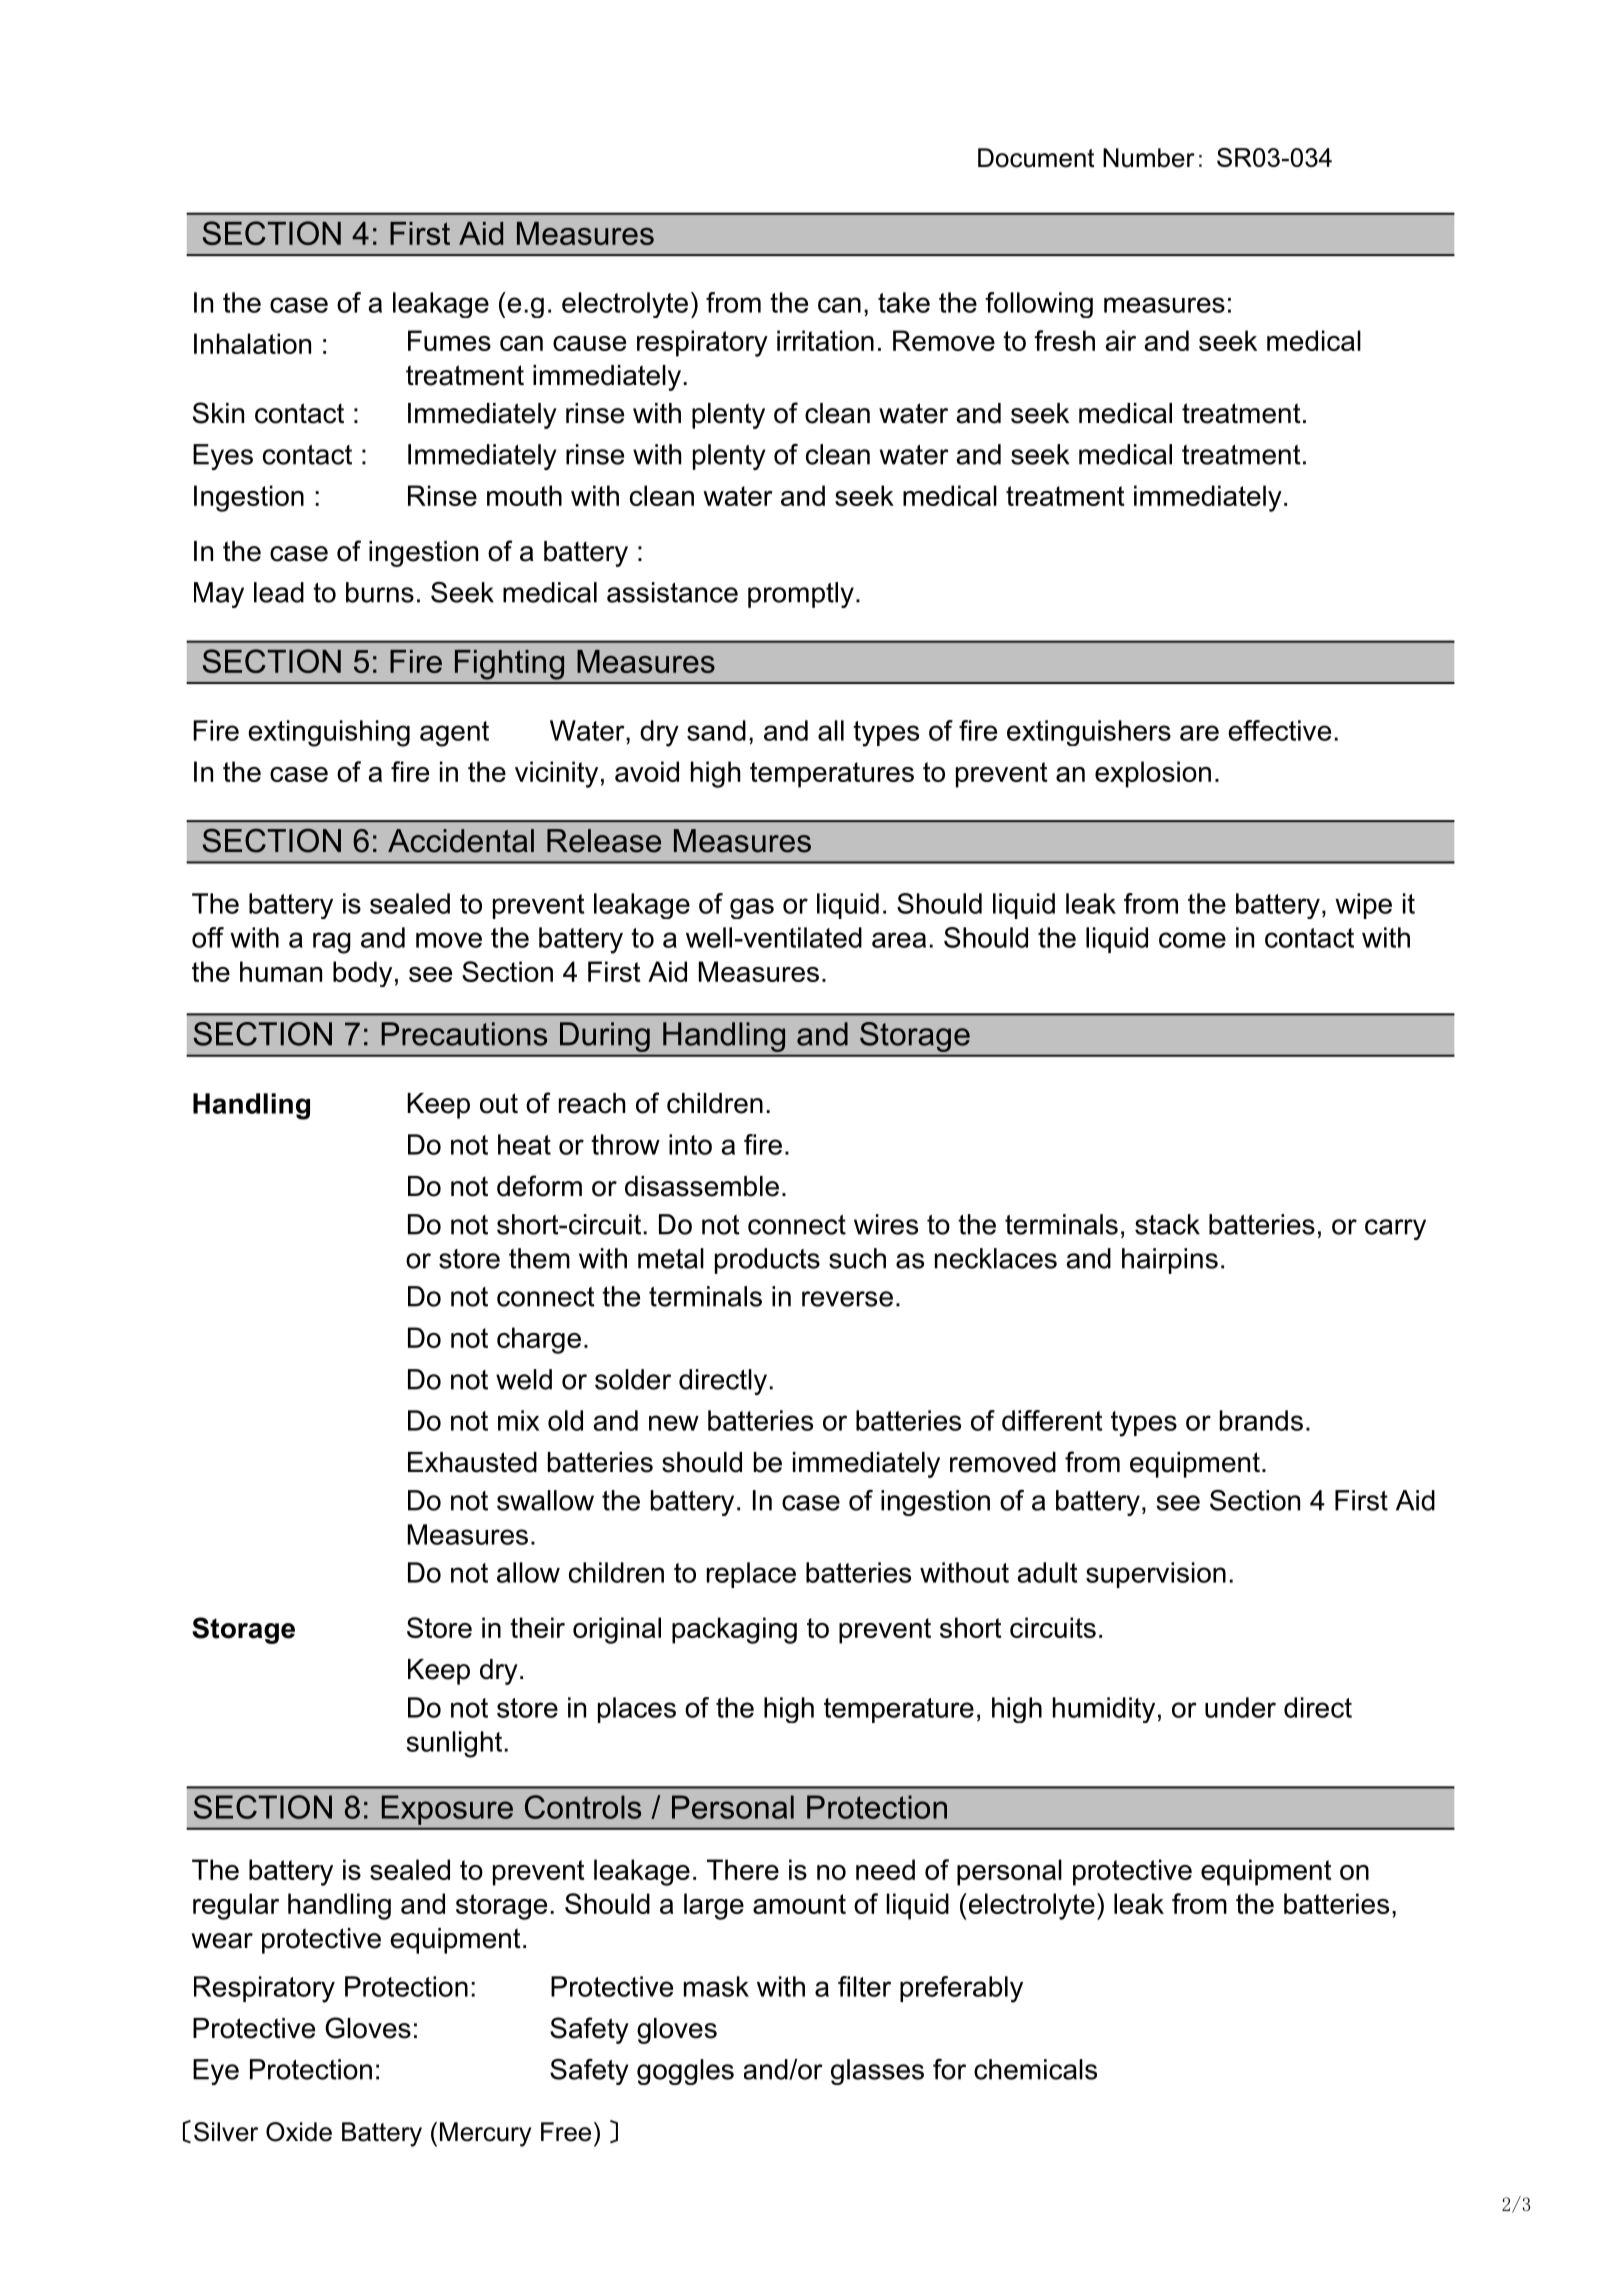  Describe the element at coordinates (1149, 158) in the page. I see `Number` at that location.
